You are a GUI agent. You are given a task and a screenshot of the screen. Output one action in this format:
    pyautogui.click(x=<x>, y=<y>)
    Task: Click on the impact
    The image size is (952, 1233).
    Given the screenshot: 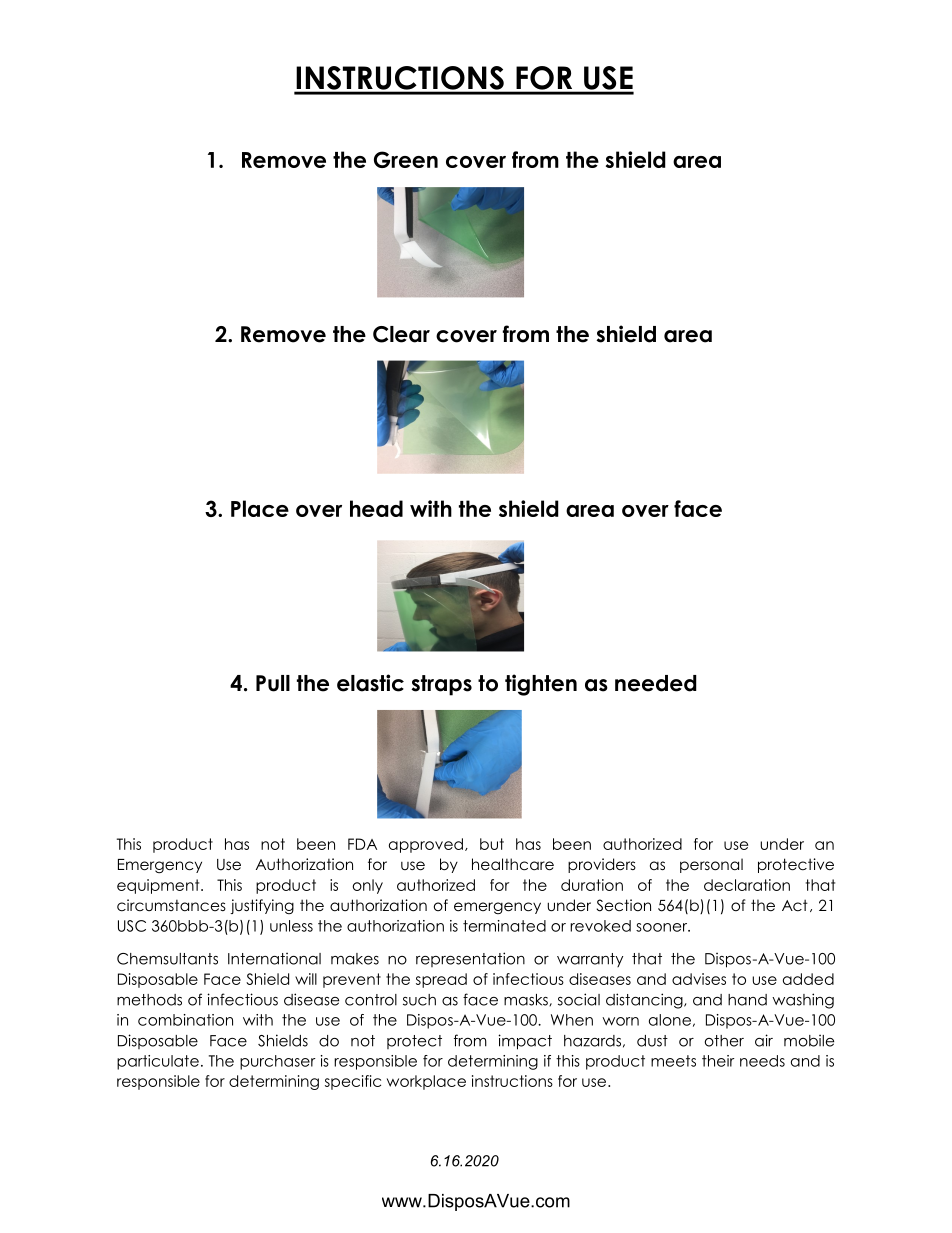 What is the action you would take?
    pyautogui.click(x=525, y=1042)
